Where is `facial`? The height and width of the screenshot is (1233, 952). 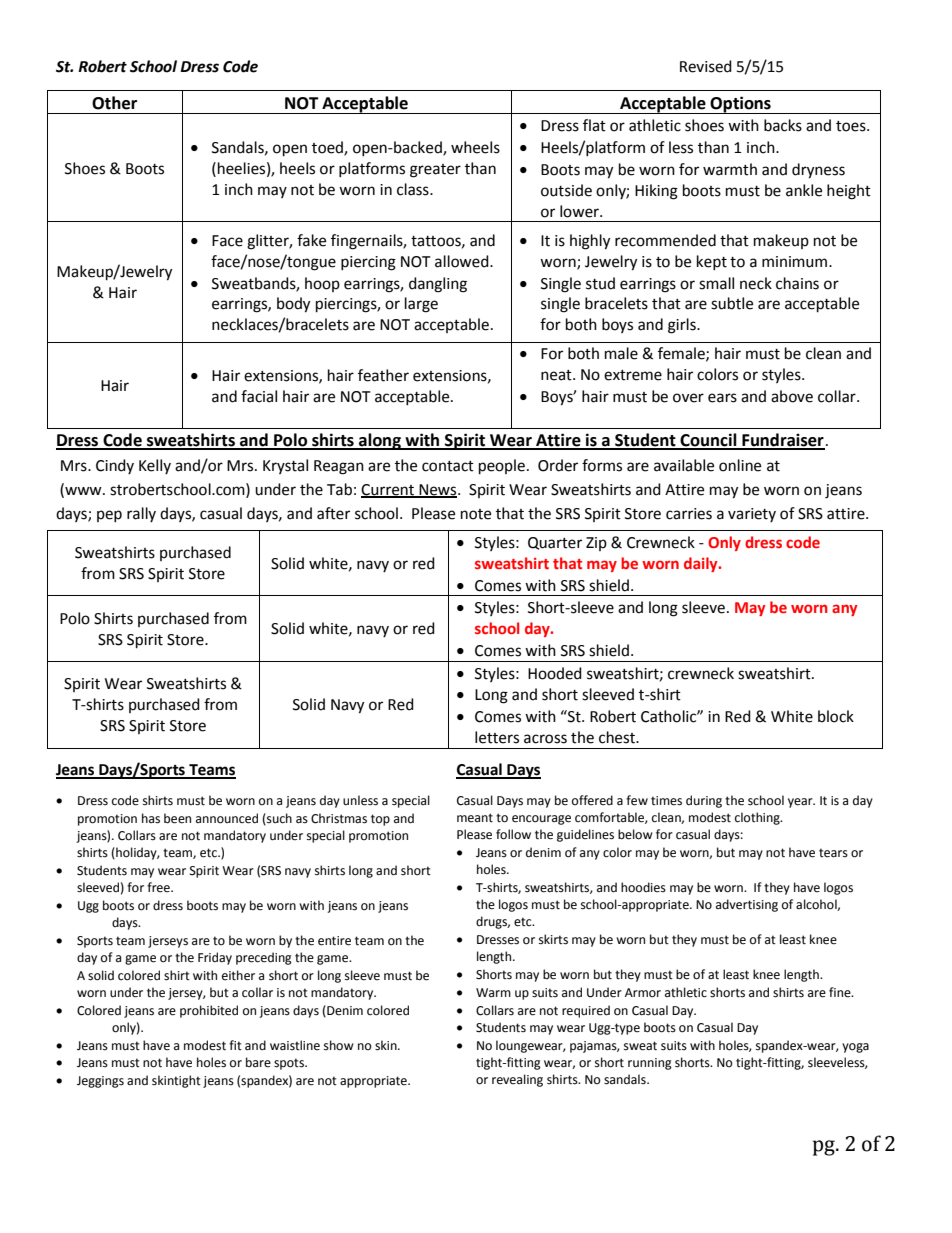
facial is located at coordinates (259, 396).
